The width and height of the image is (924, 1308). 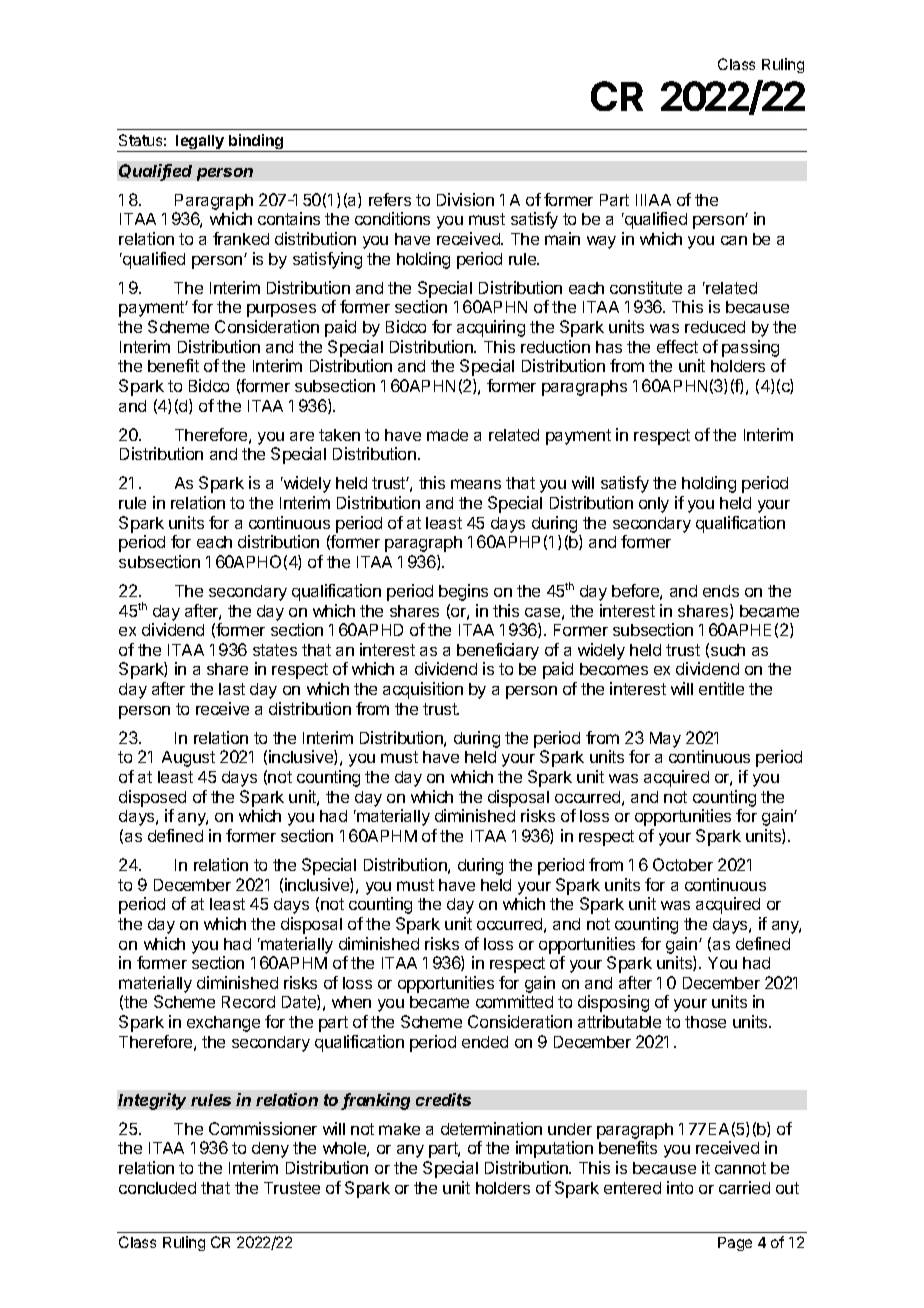 What do you see at coordinates (491, 1128) in the image?
I see `determination` at bounding box center [491, 1128].
